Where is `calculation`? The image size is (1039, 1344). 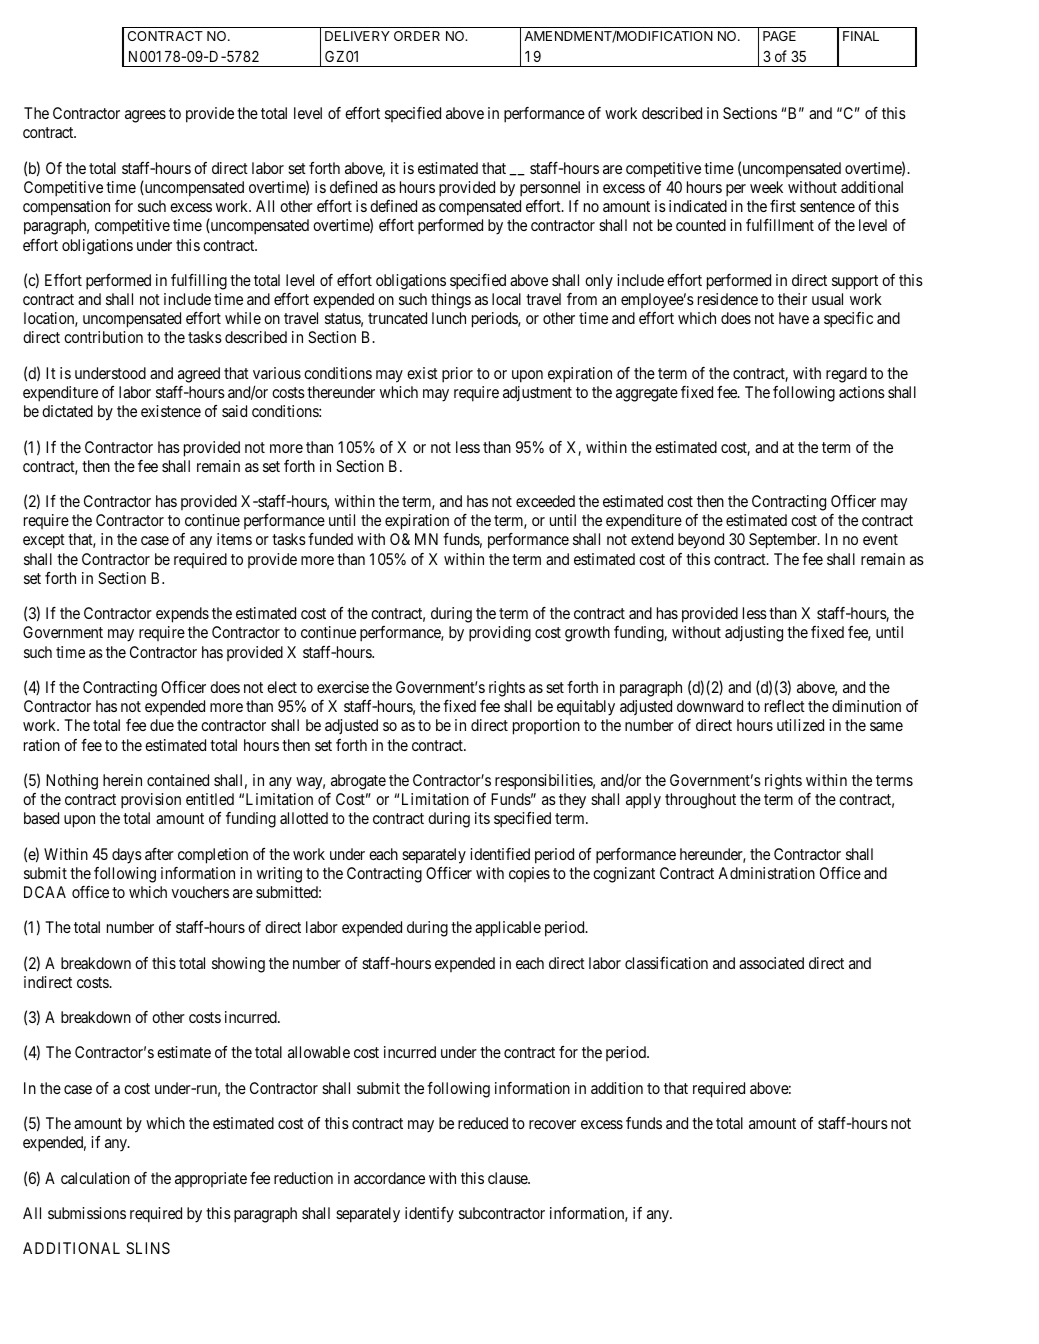 calculation is located at coordinates (95, 1178).
